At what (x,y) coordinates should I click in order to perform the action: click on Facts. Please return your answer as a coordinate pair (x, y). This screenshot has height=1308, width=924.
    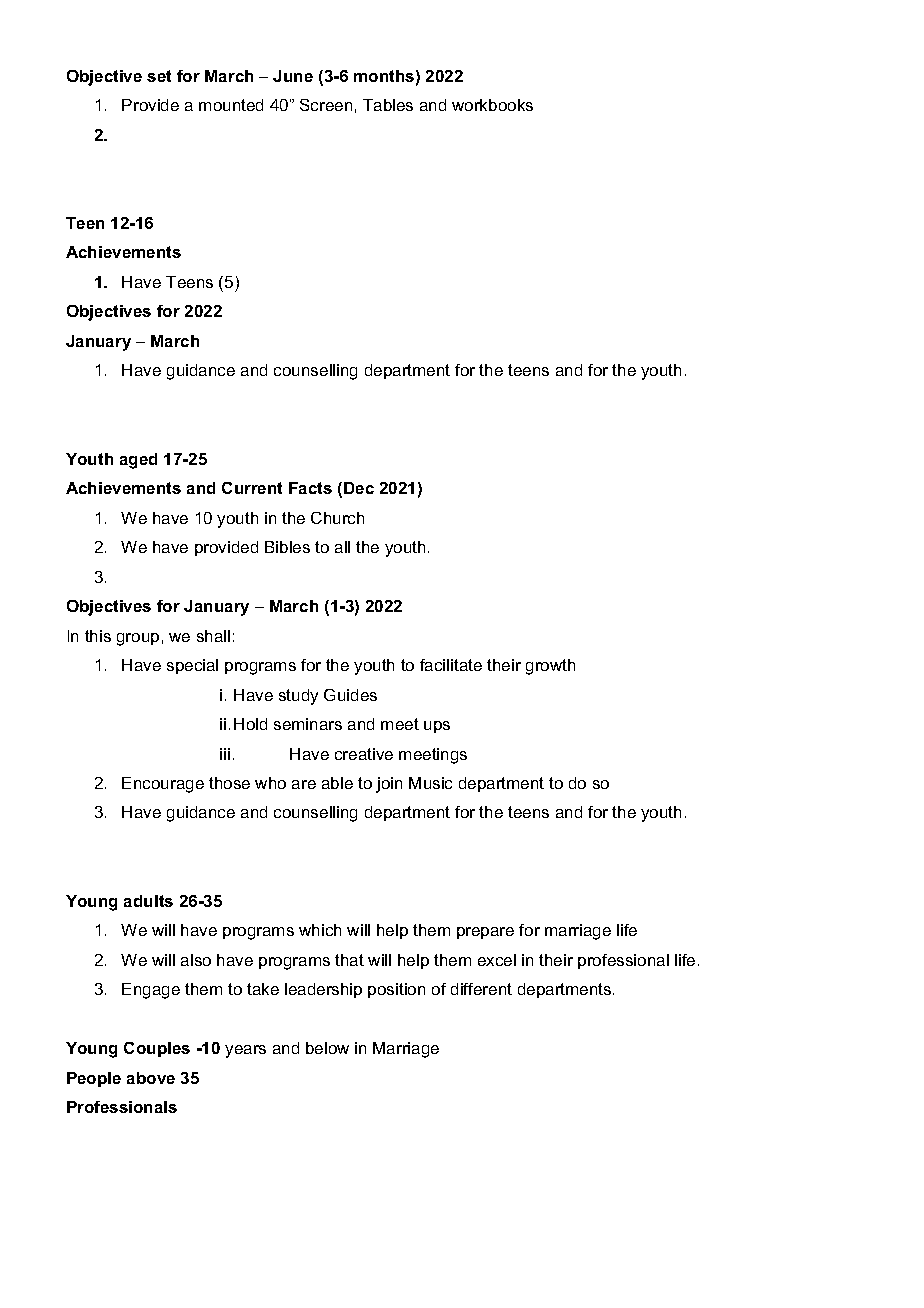
    Looking at the image, I should click on (310, 488).
